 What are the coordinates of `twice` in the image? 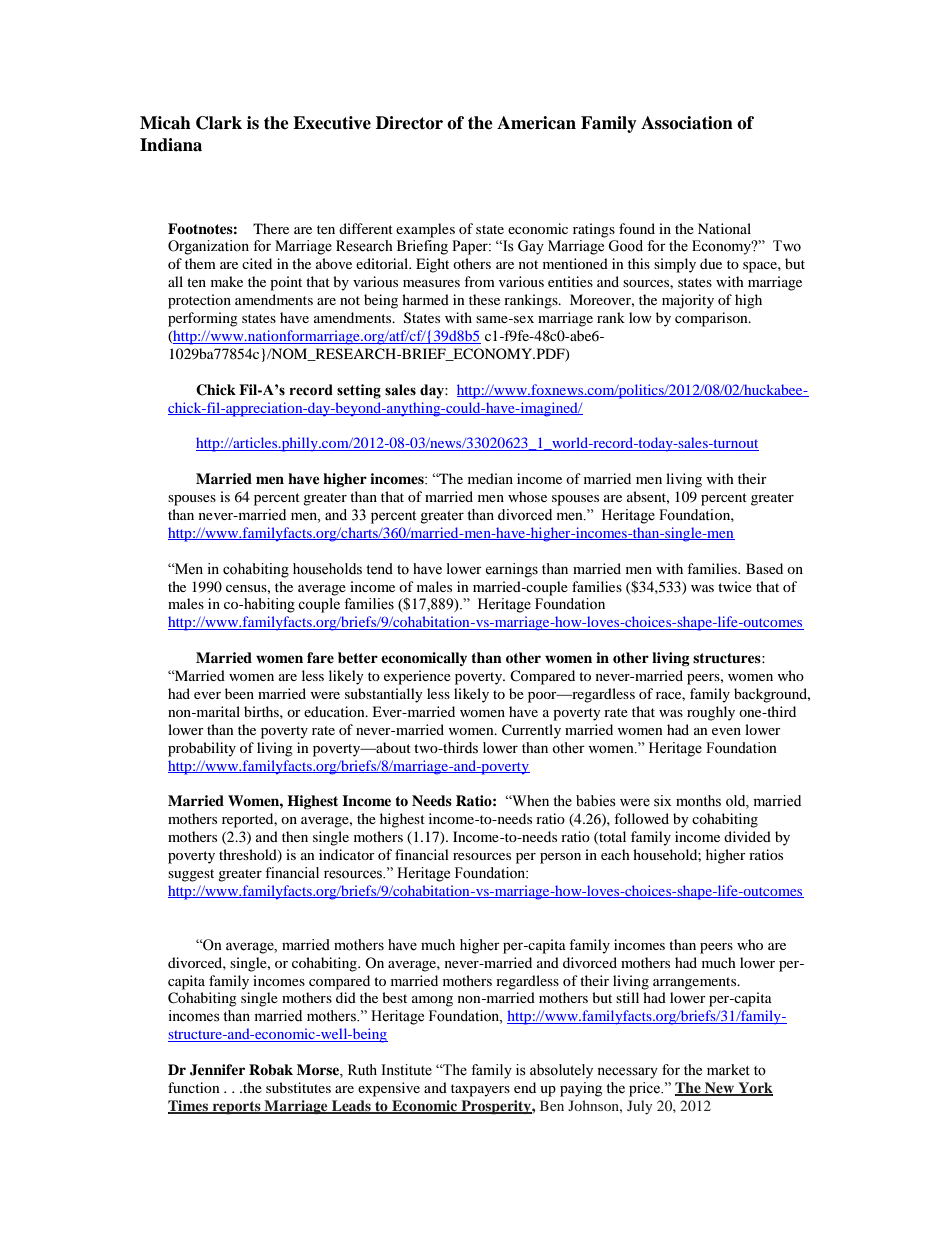 It's located at (735, 586).
